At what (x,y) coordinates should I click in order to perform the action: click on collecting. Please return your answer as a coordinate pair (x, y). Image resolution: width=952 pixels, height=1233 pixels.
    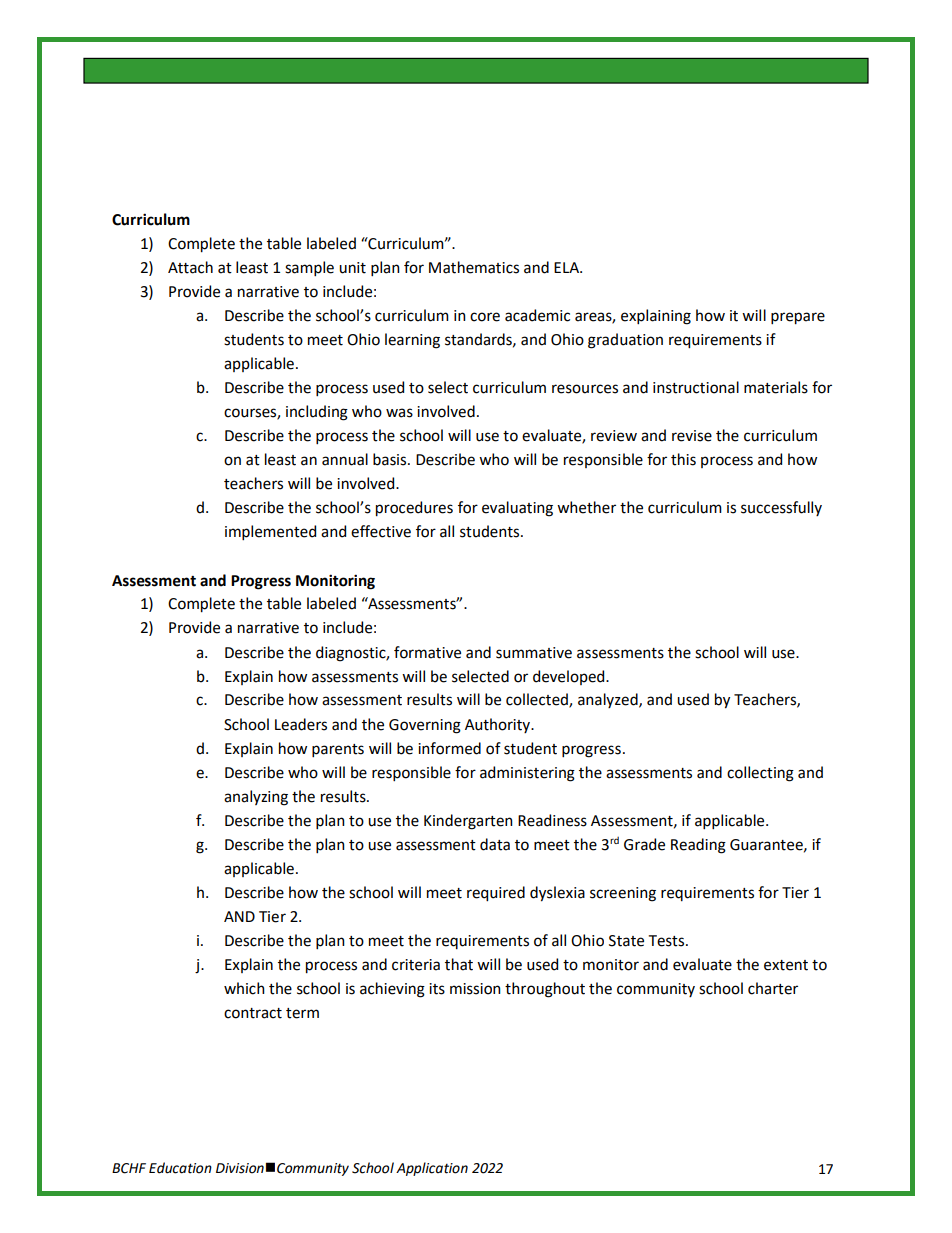
    Looking at the image, I should click on (760, 774).
